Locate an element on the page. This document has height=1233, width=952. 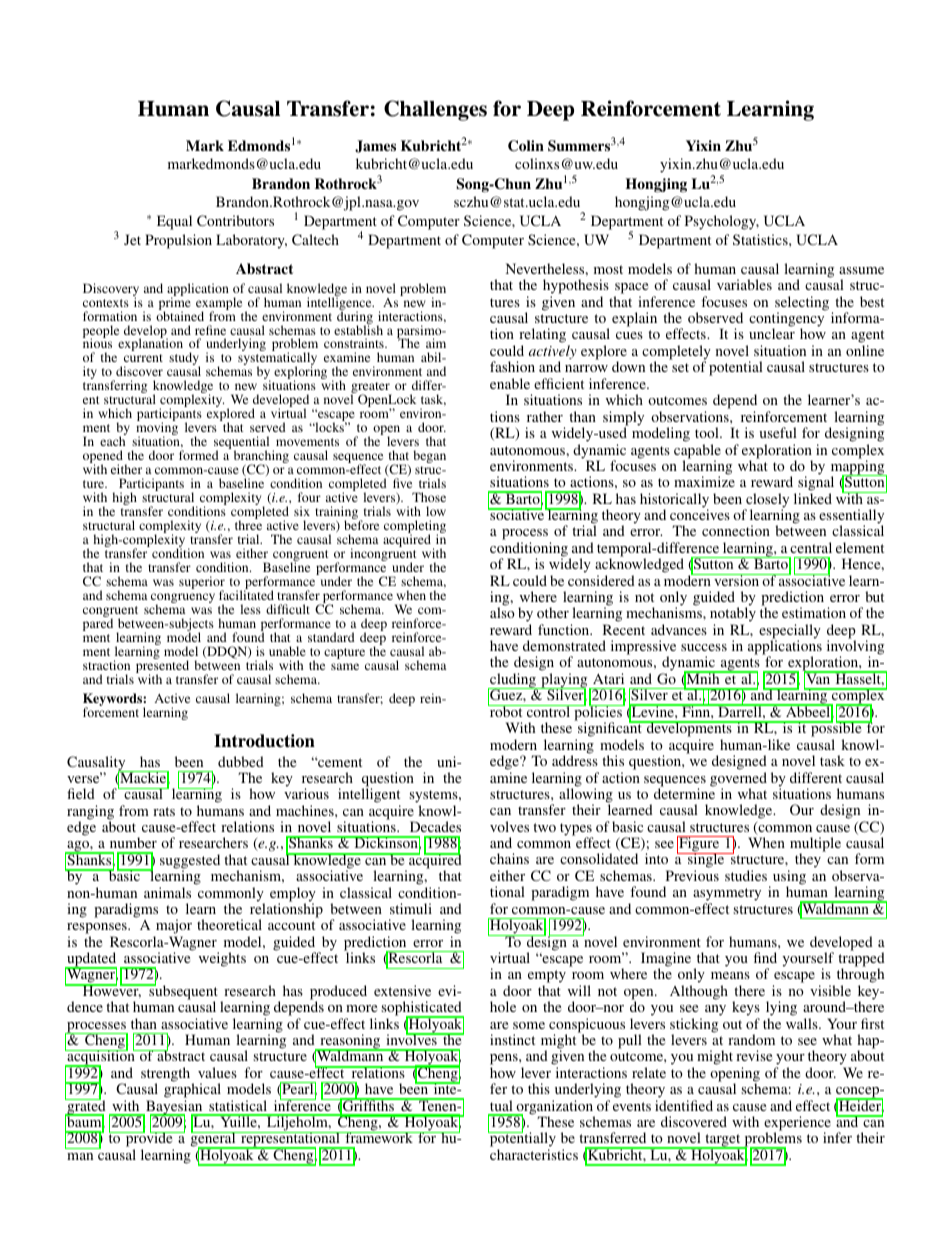
Equal is located at coordinates (174, 222).
